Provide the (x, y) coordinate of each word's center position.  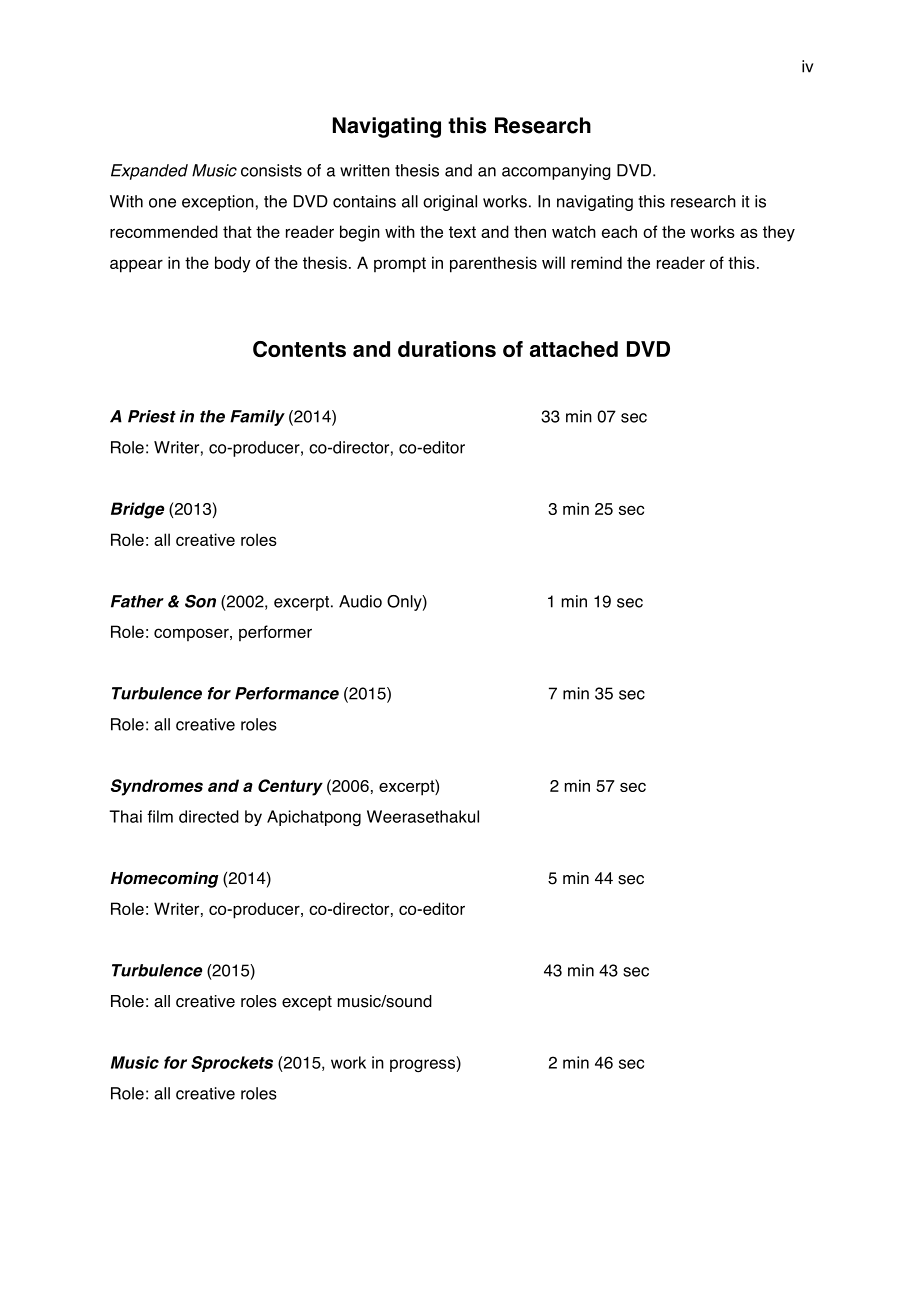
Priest (152, 416)
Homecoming (164, 880)
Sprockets (232, 1064)
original (450, 203)
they (779, 233)
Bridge (137, 510)
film (160, 816)
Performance (287, 693)
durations (447, 349)
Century (290, 787)
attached (574, 349)
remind (596, 262)
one (162, 203)
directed (209, 816)
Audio (360, 601)
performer (275, 633)
